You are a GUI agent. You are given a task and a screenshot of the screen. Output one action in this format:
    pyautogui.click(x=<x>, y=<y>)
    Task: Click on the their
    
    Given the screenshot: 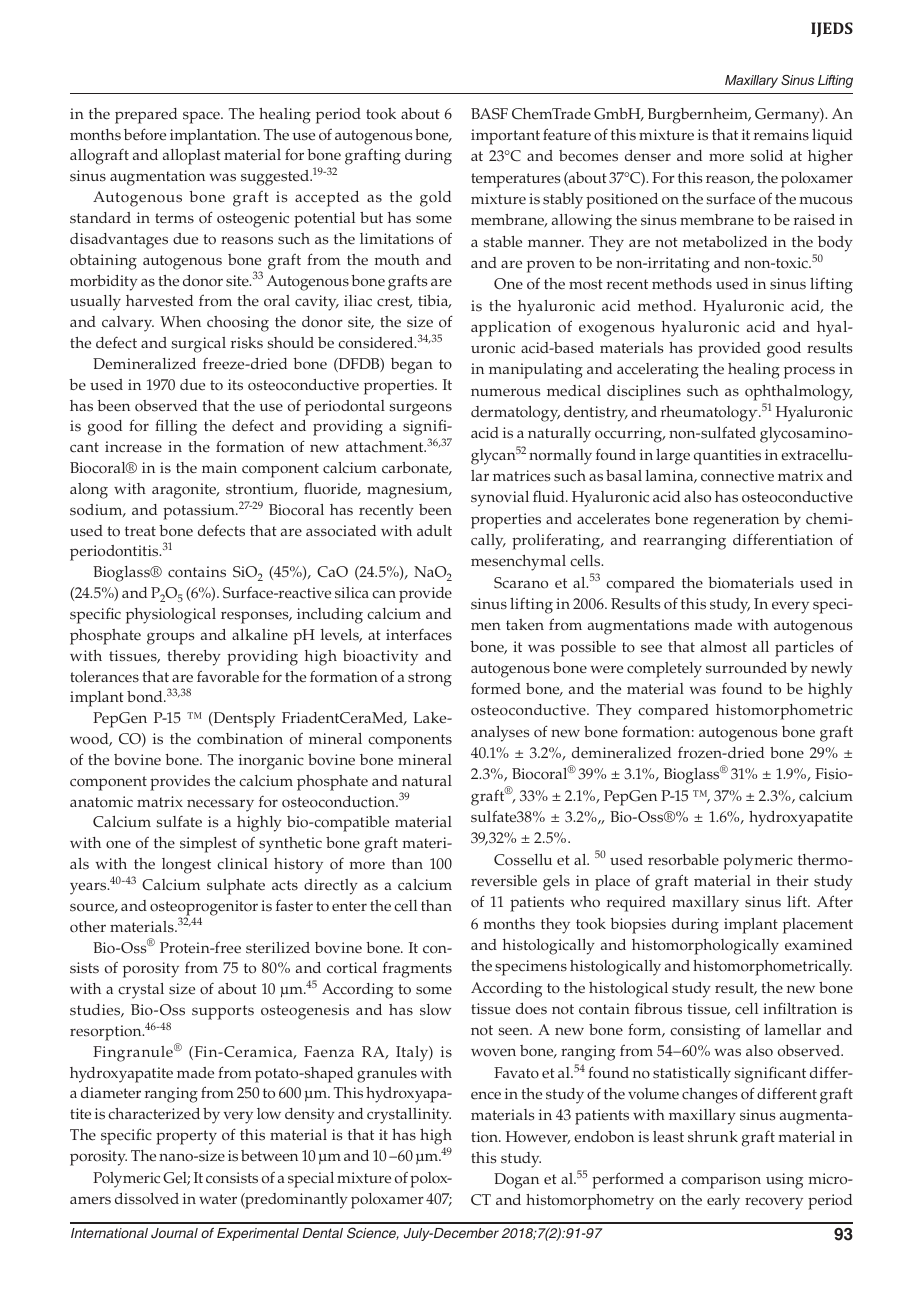 What is the action you would take?
    pyautogui.click(x=792, y=881)
